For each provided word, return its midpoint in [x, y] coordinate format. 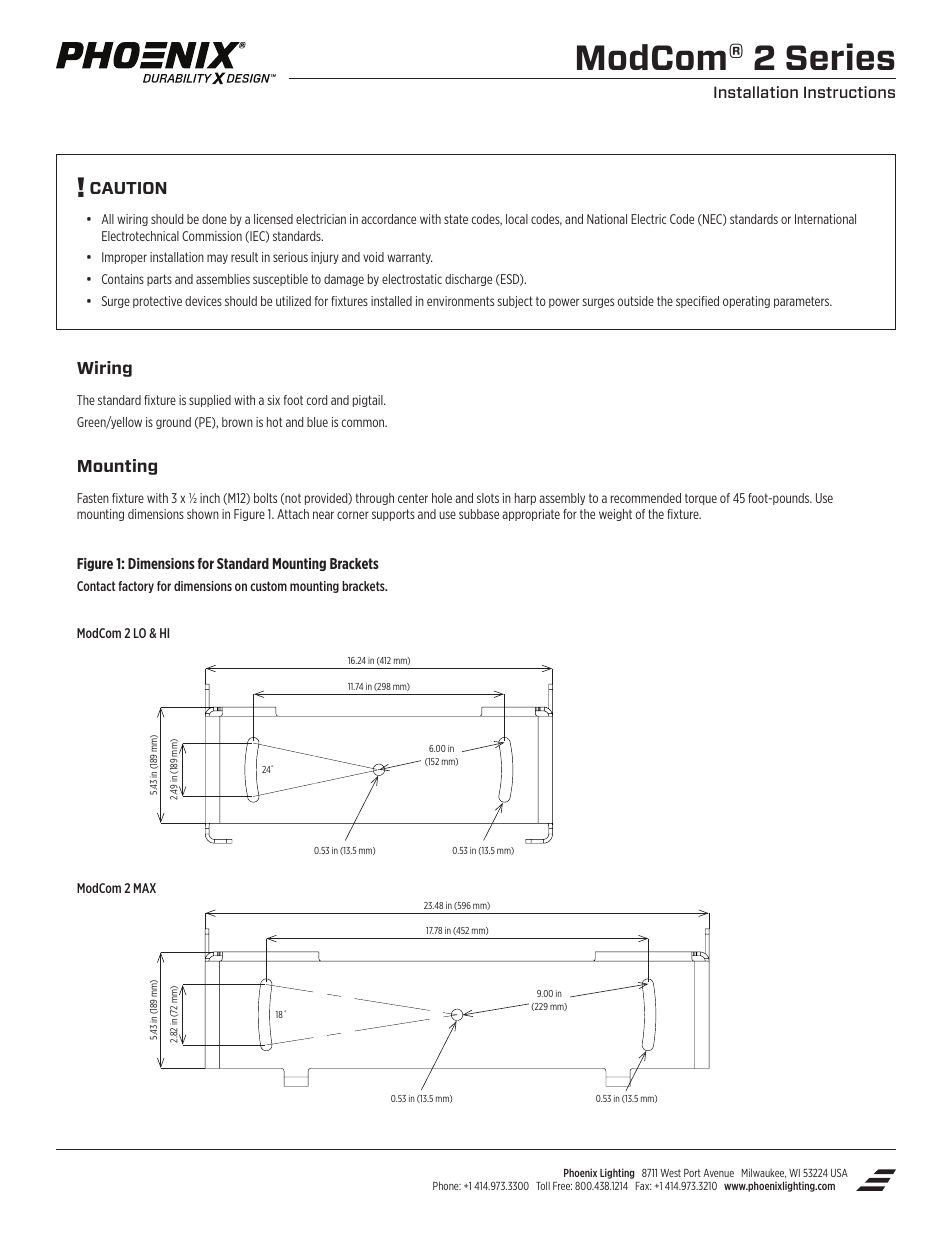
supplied [210, 401]
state [456, 219]
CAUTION [128, 188]
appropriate [531, 515]
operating [746, 302]
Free [562, 1186]
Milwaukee [764, 1173]
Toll [543, 1185]
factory [136, 587]
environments [460, 301]
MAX [145, 888]
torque [701, 499]
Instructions [849, 92]
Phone [447, 1185]
